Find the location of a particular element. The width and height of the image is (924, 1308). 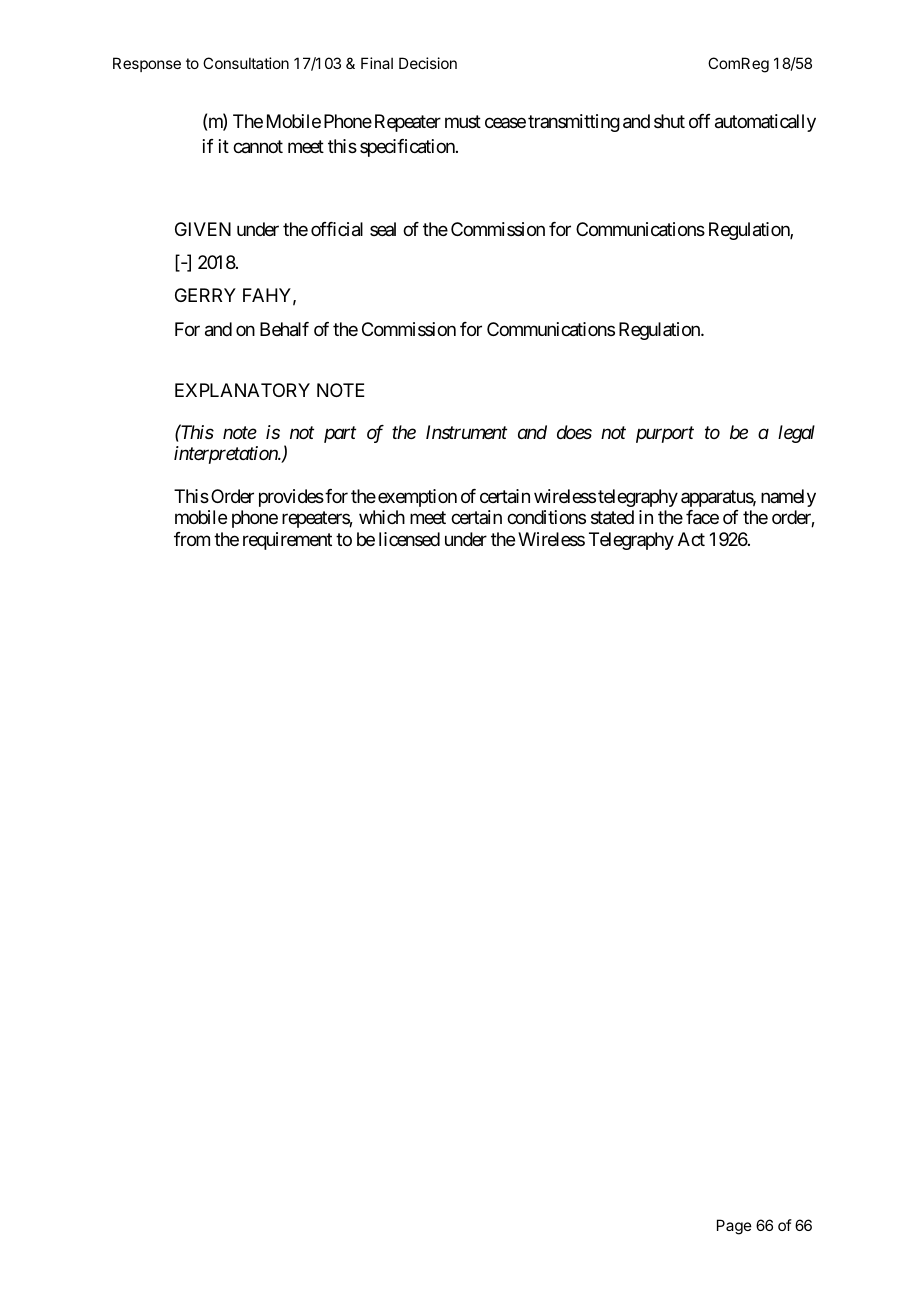

Page is located at coordinates (734, 1227).
